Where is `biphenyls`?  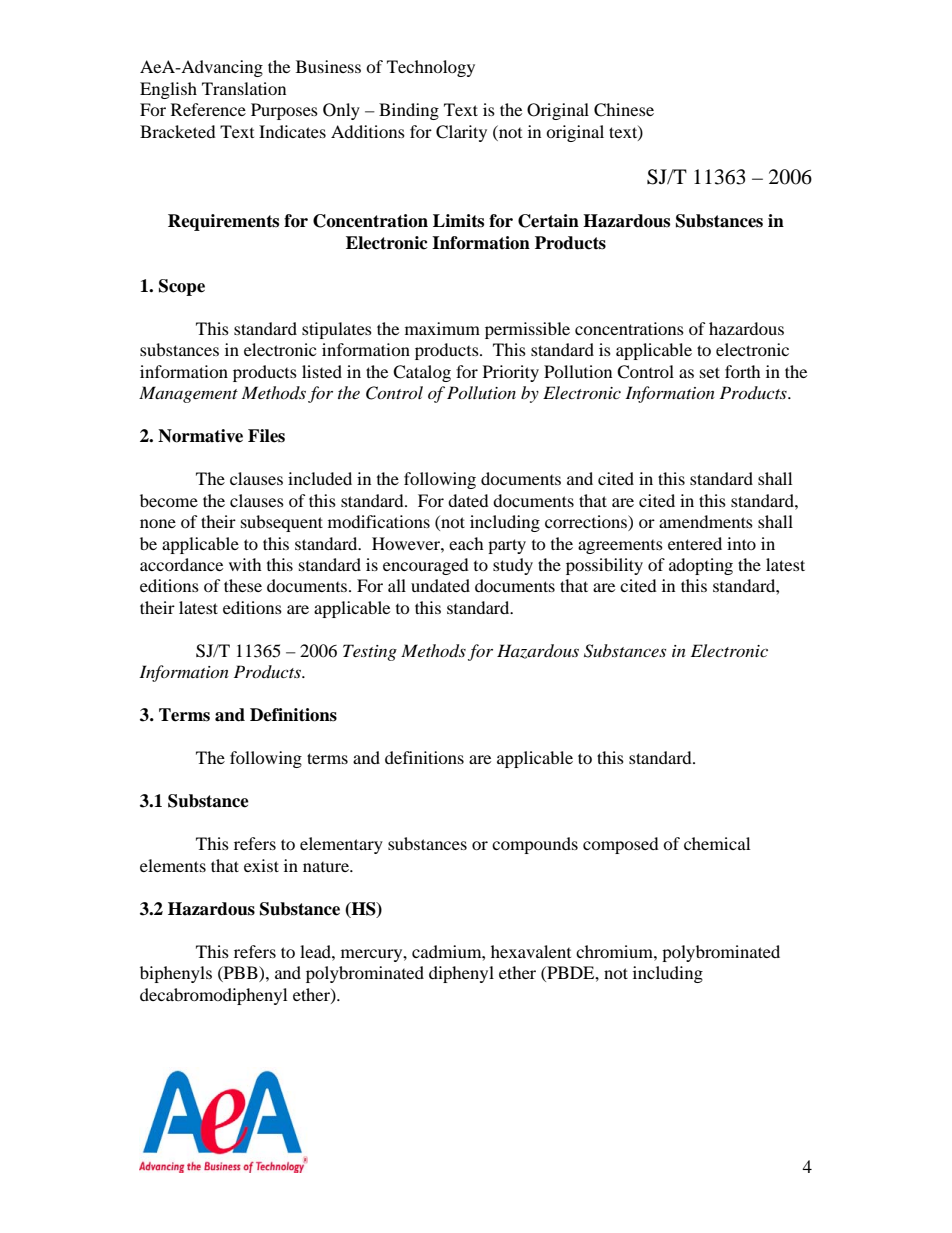
biphenyls is located at coordinates (176, 974).
